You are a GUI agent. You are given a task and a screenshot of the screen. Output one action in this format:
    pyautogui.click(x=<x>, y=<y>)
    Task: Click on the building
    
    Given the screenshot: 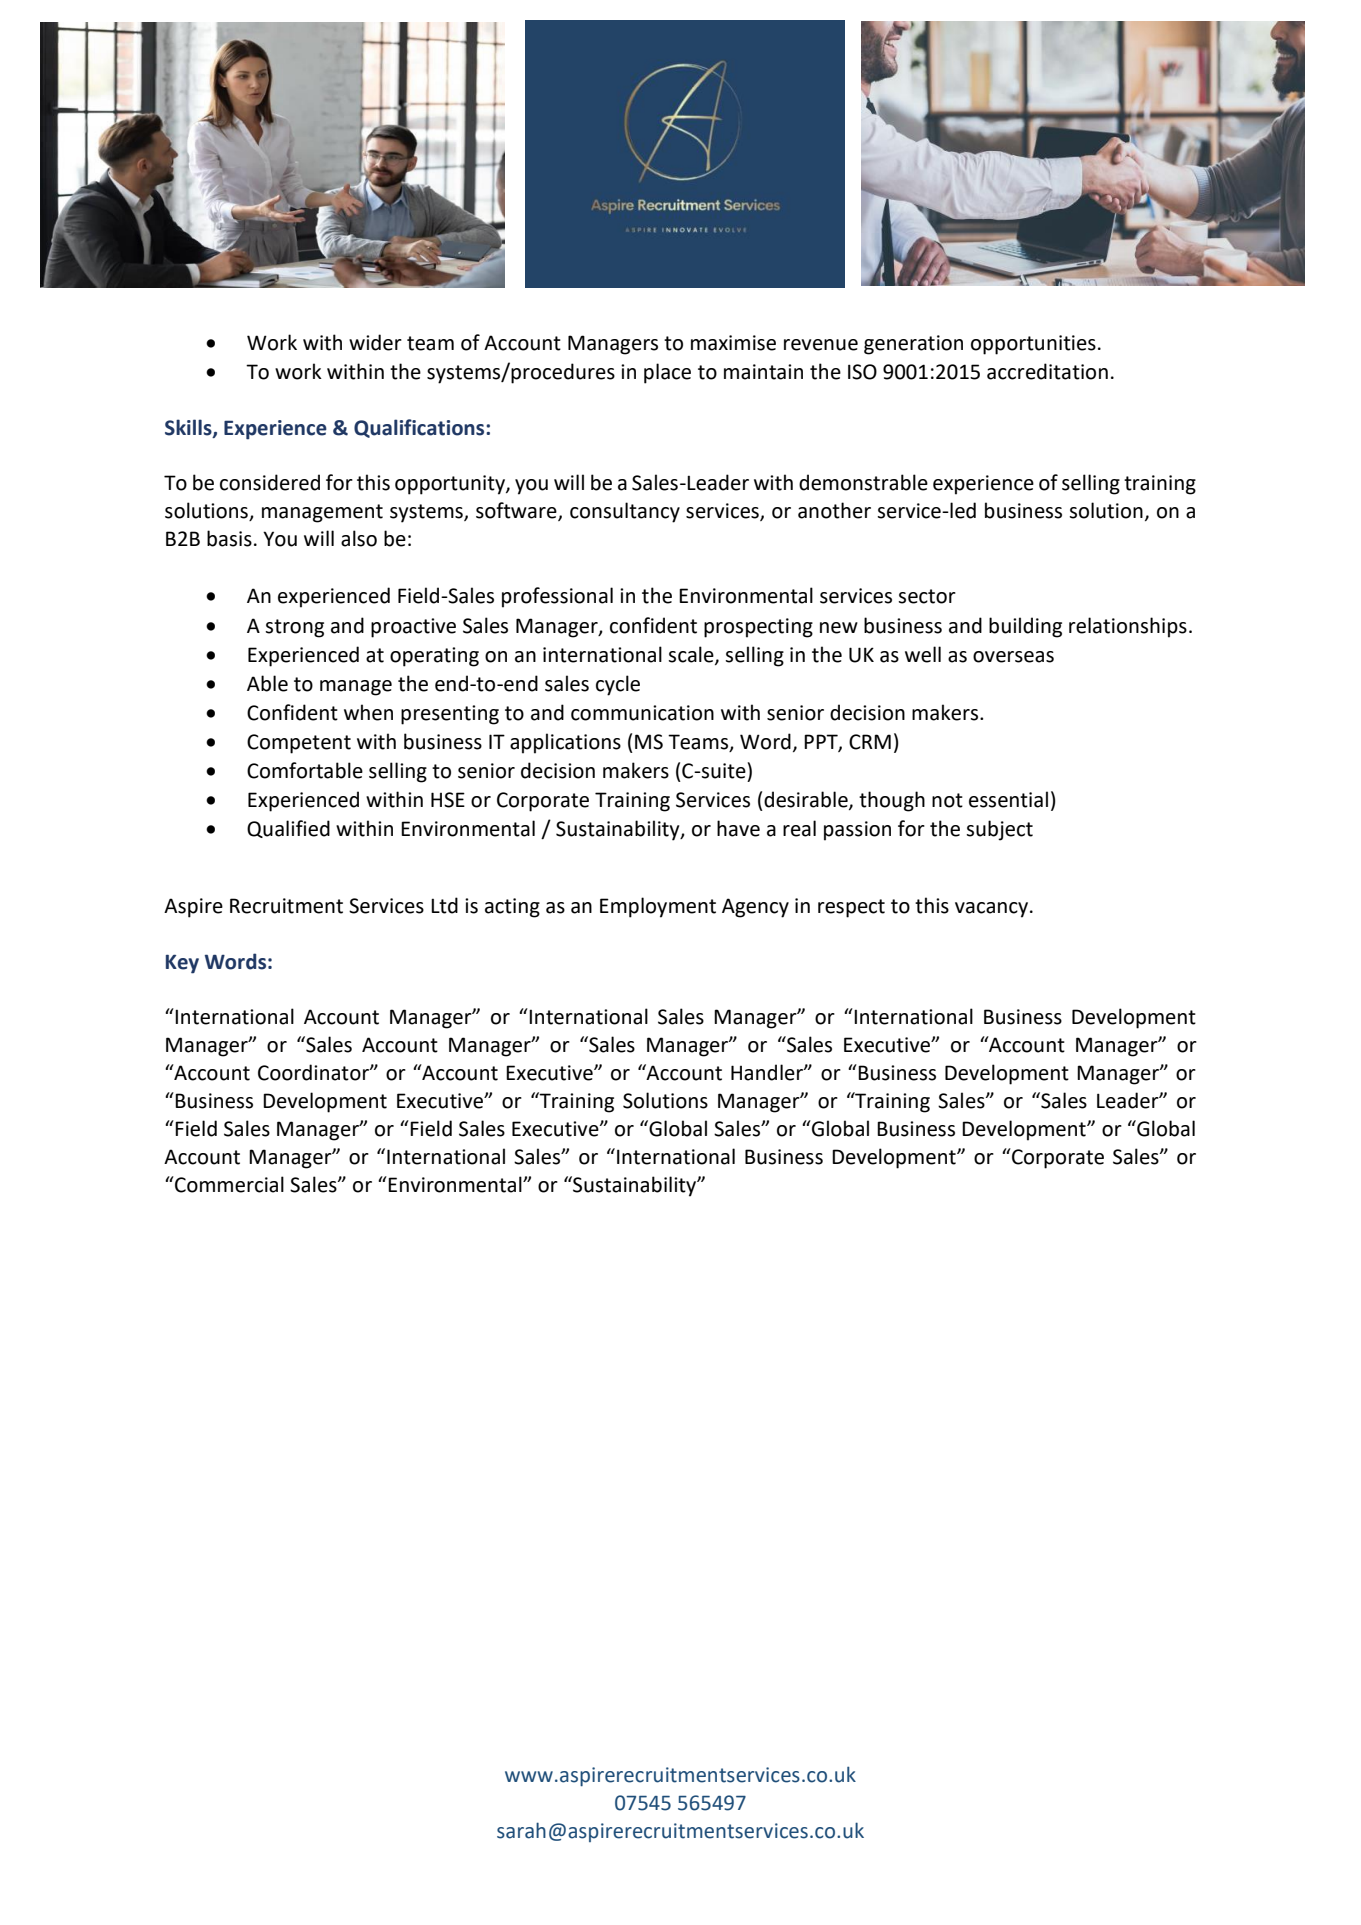 What is the action you would take?
    pyautogui.click(x=1025, y=627)
